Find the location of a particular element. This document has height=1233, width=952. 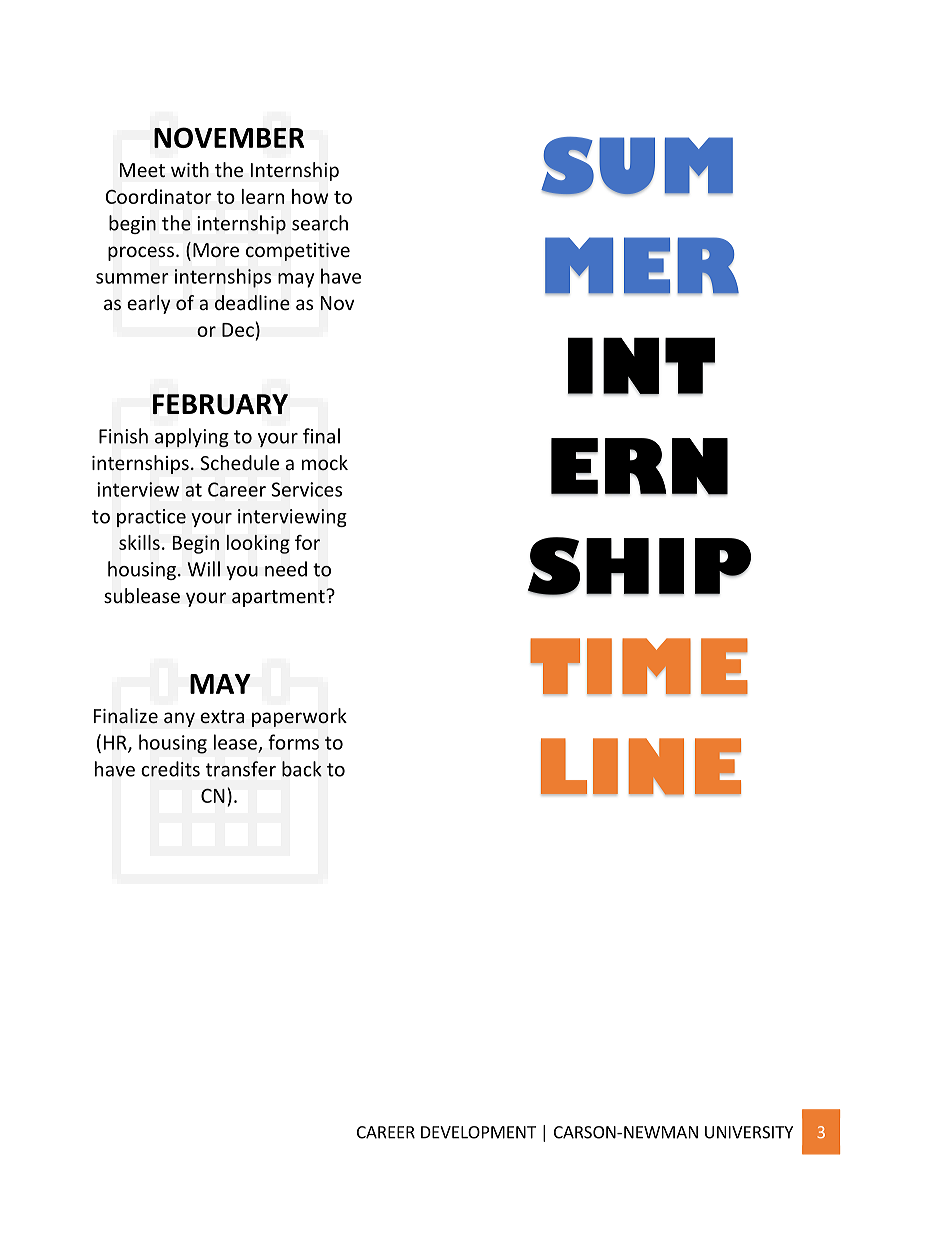

search is located at coordinates (320, 223).
